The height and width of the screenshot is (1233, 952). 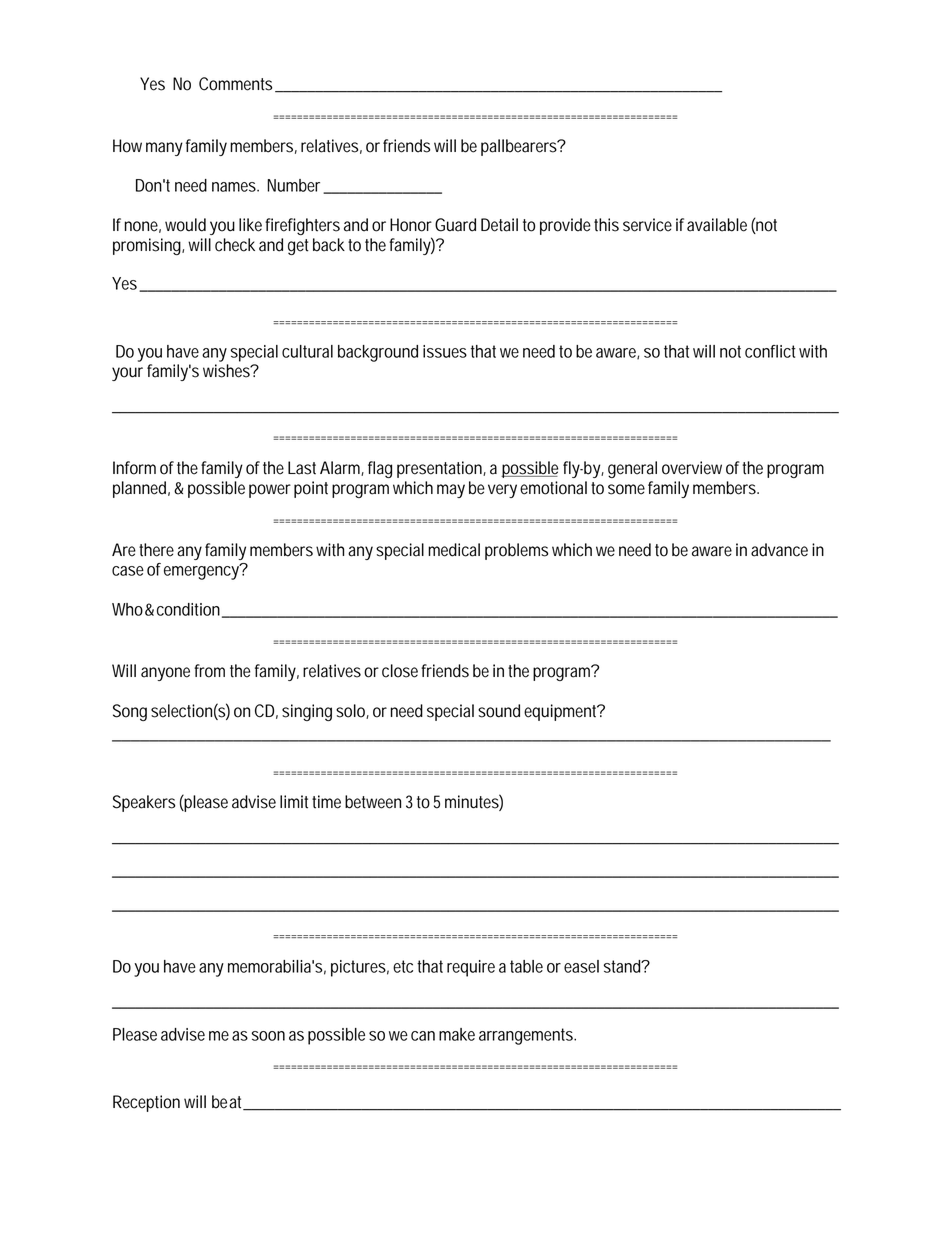 I want to click on require, so click(x=471, y=968).
